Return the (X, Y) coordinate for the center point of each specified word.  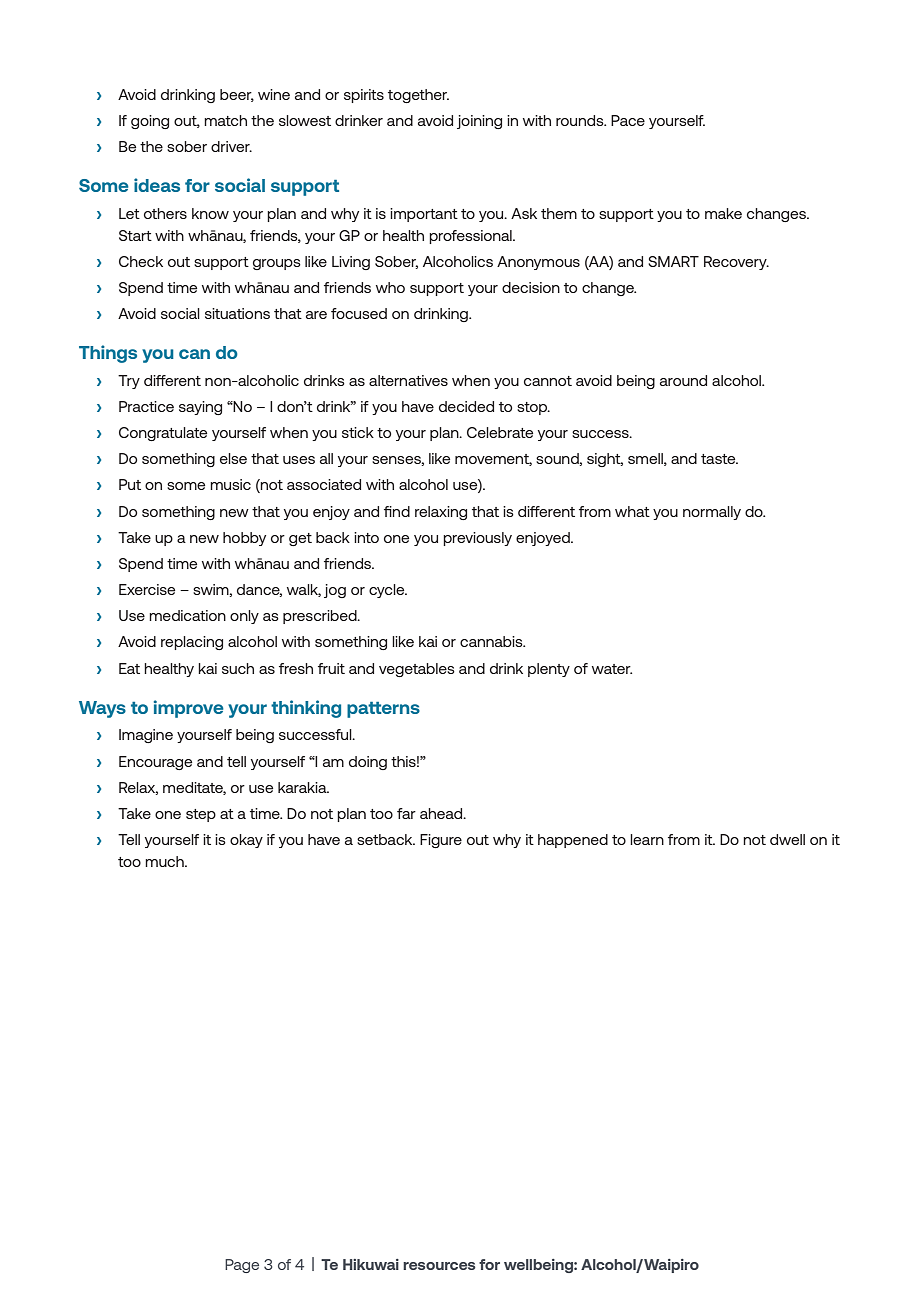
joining (479, 122)
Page (242, 1266)
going (150, 122)
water (612, 669)
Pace (628, 120)
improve (189, 709)
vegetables (417, 670)
